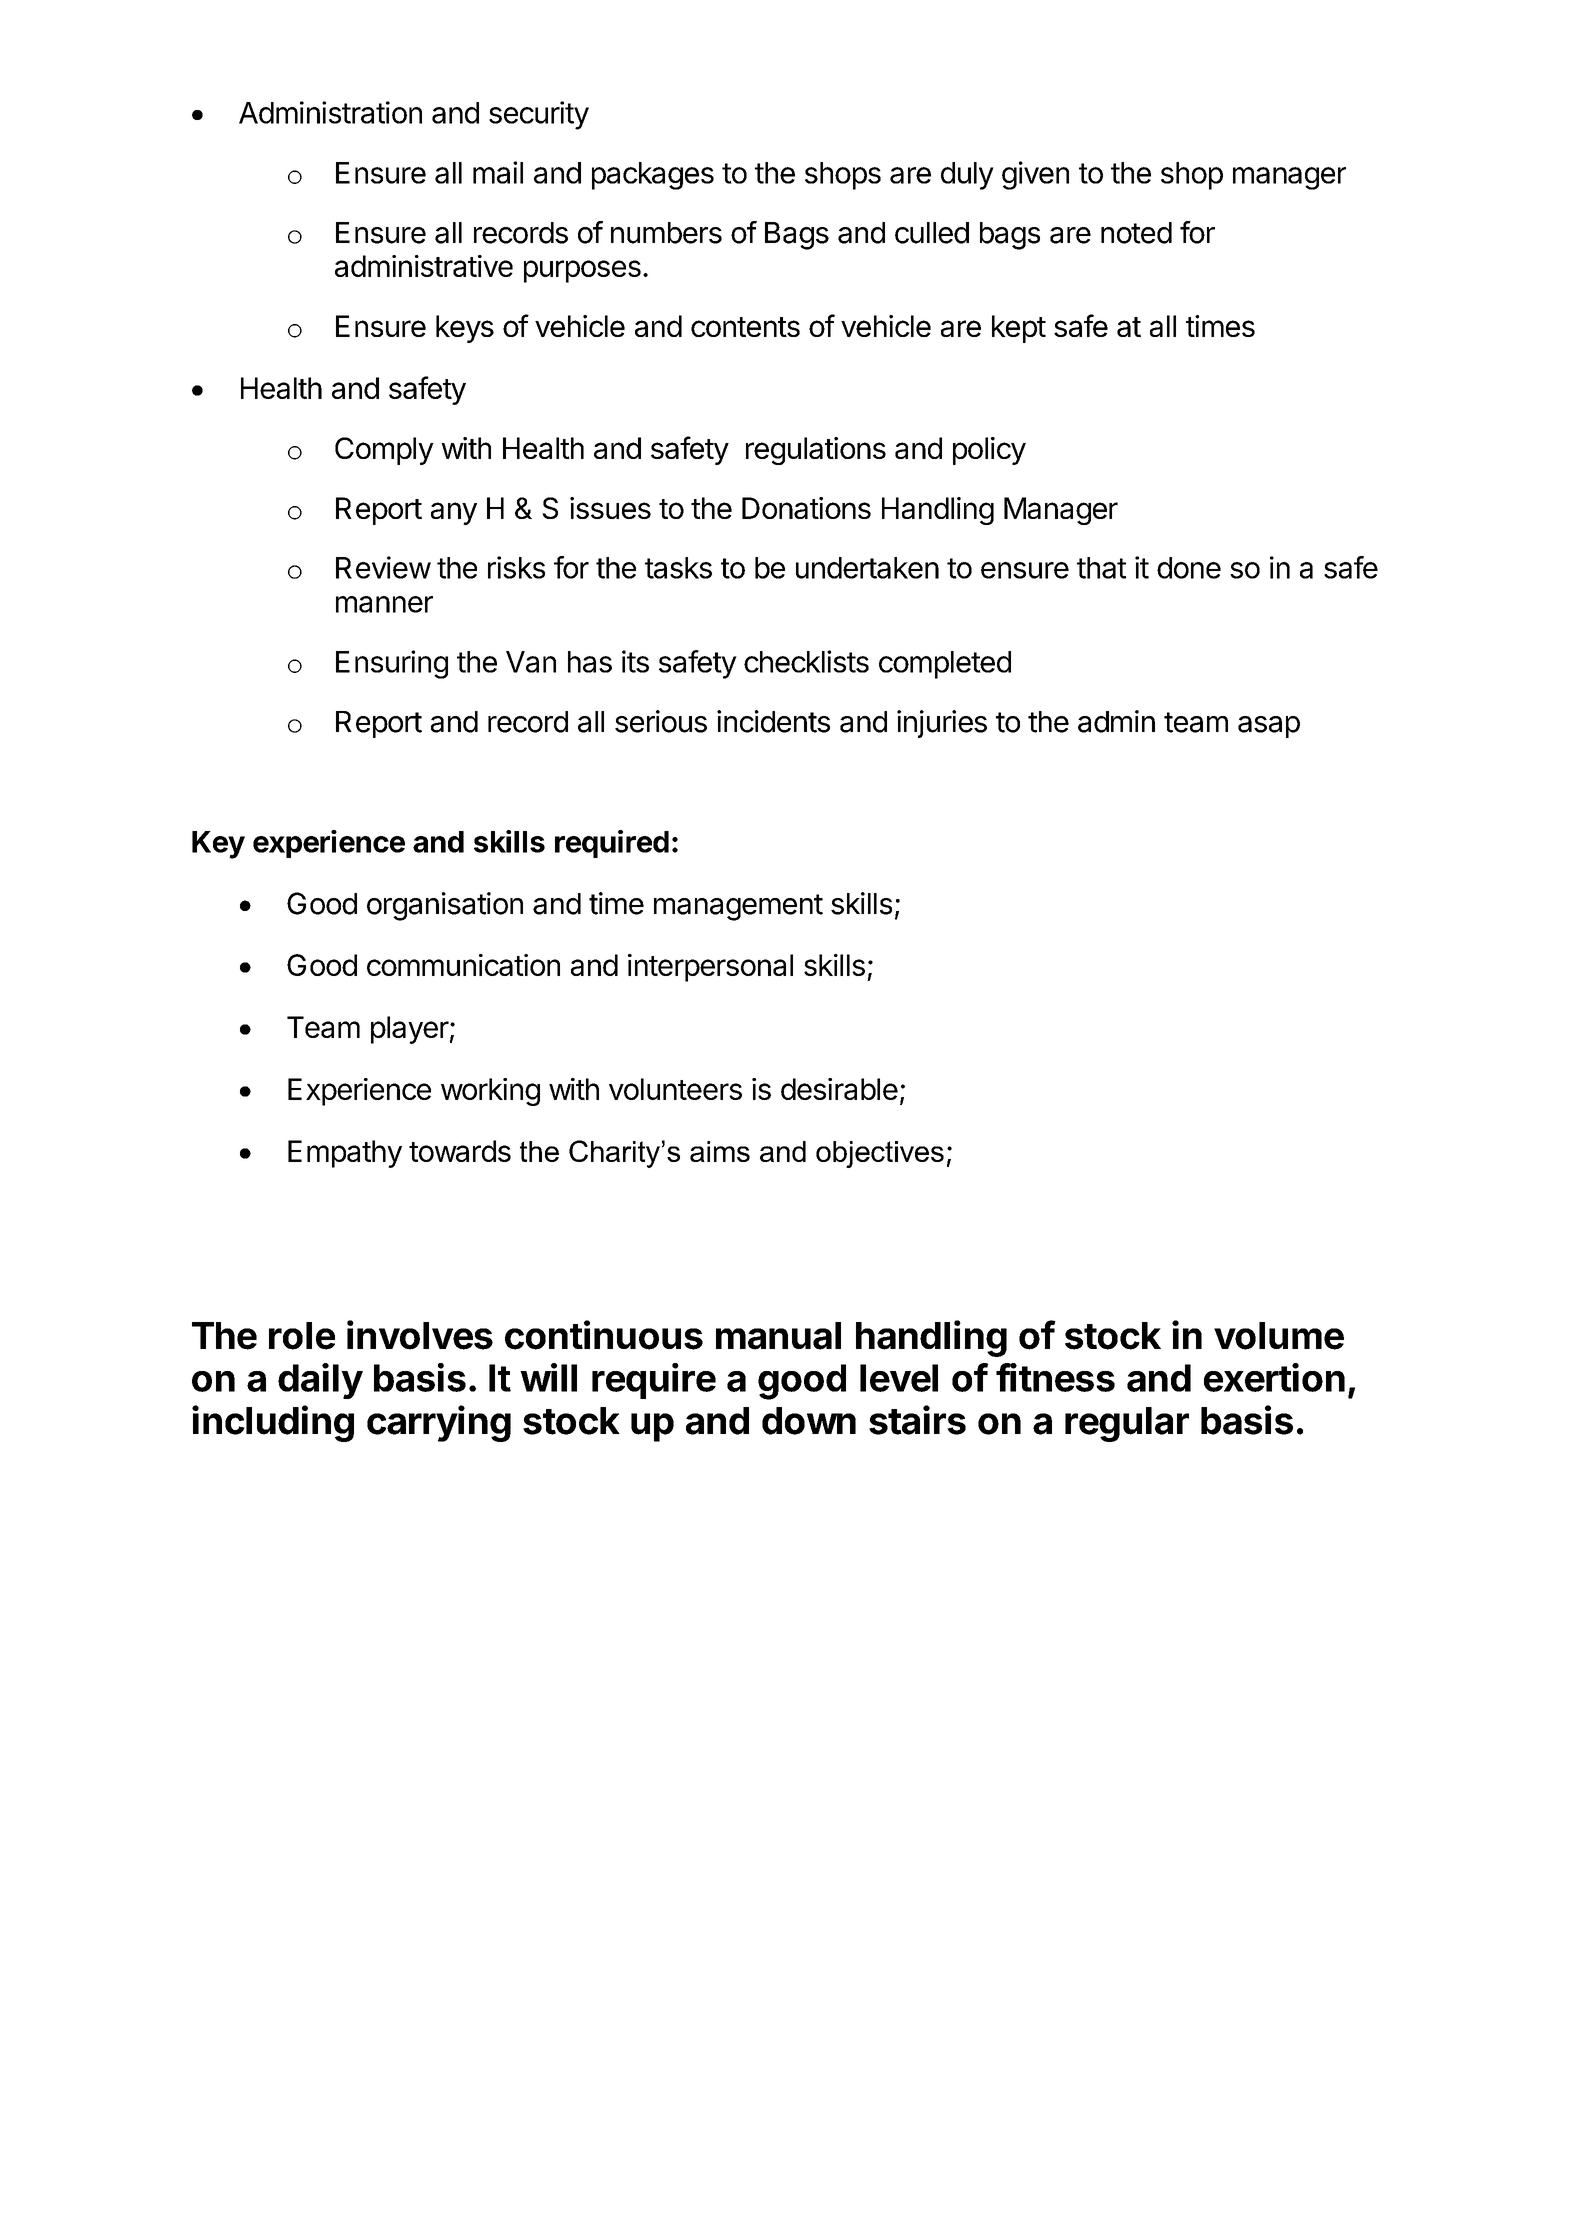  What do you see at coordinates (1269, 727) in the screenshot?
I see `asap` at bounding box center [1269, 727].
